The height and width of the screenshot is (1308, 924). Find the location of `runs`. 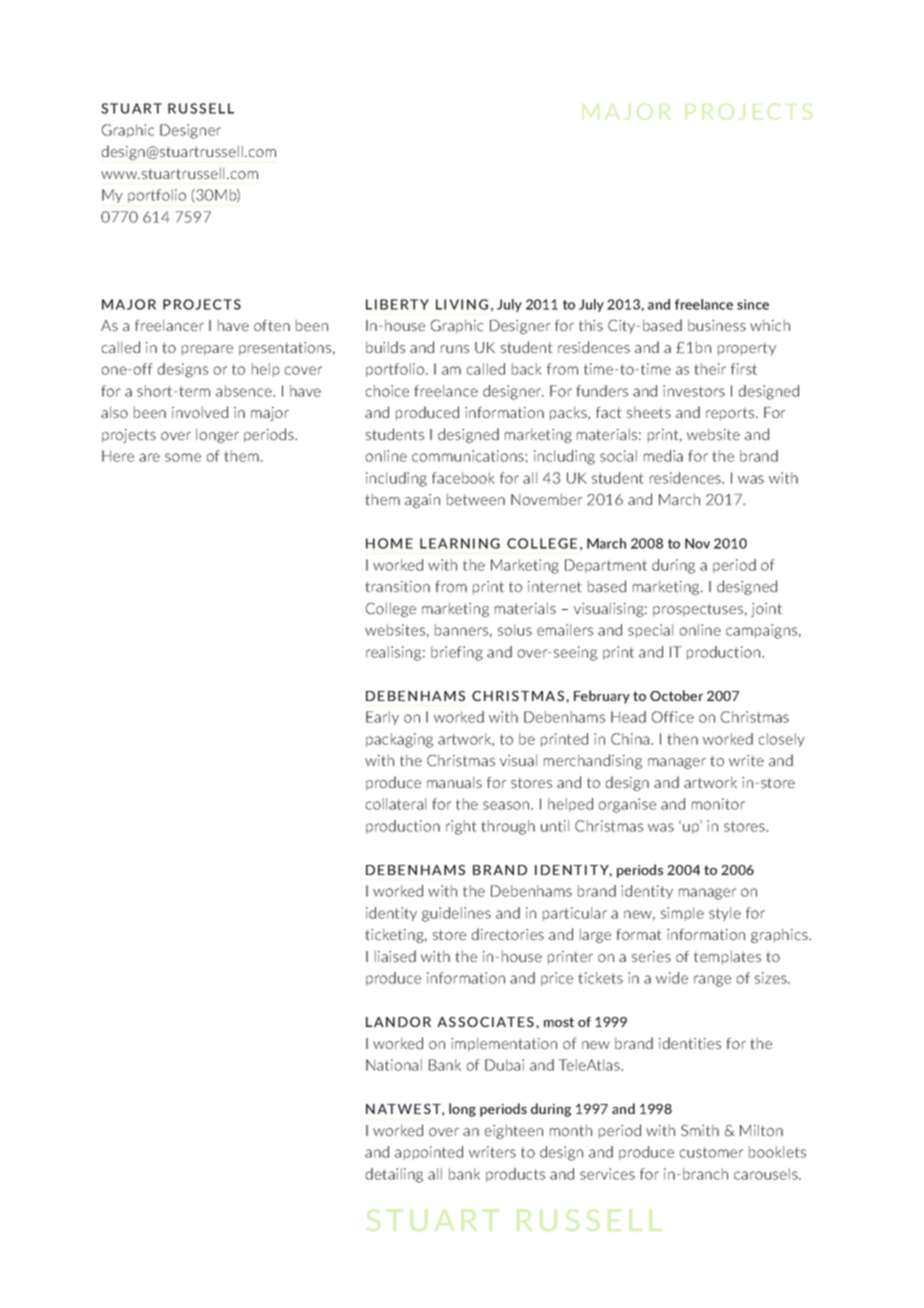

runs is located at coordinates (455, 349).
